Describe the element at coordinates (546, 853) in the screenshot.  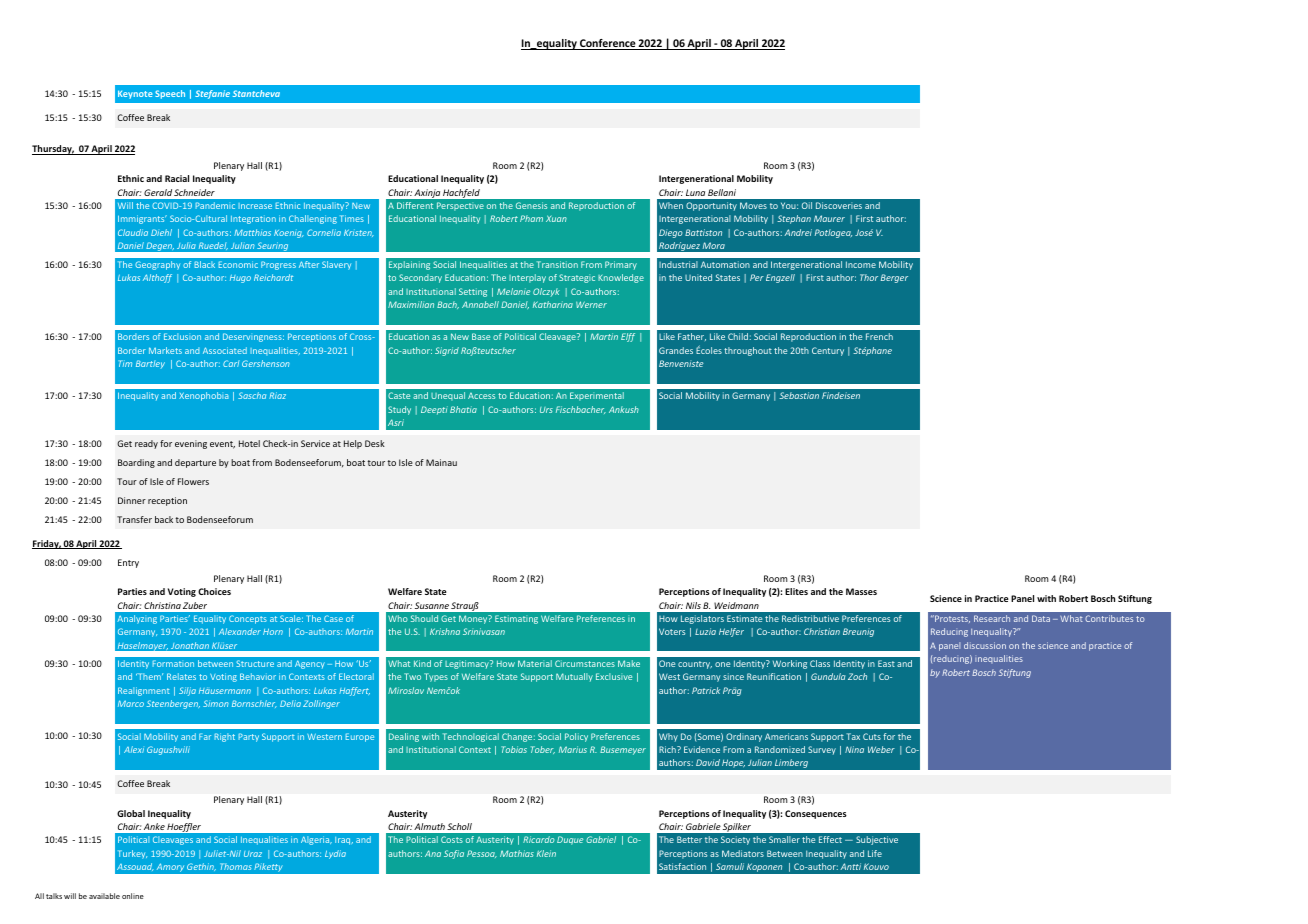
I see `Klein` at that location.
